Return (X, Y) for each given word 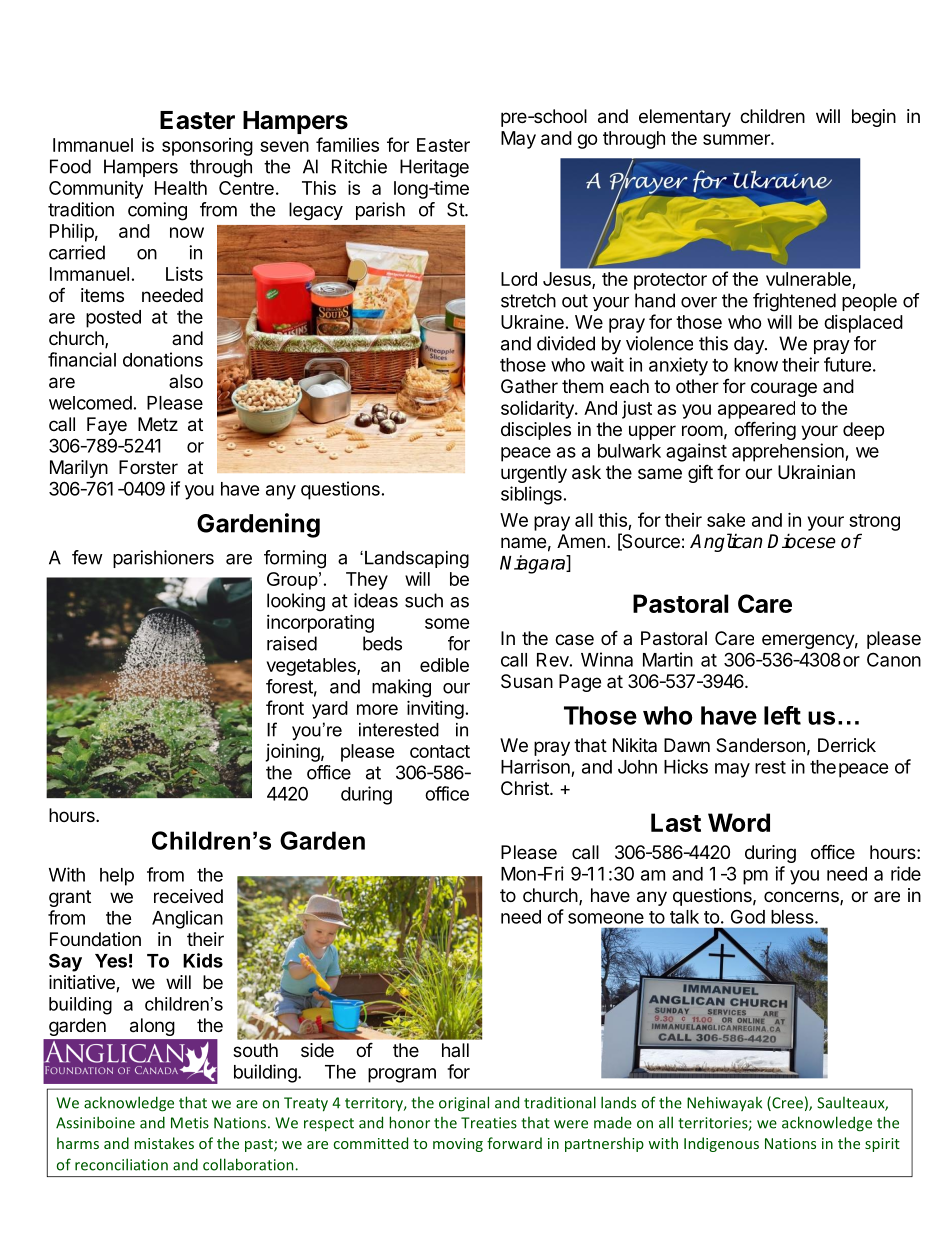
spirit (882, 1145)
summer (737, 139)
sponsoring (207, 147)
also (186, 381)
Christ (526, 788)
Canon (894, 659)
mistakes (164, 1143)
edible (444, 664)
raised (292, 643)
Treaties (489, 1123)
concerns (802, 898)
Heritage (434, 168)
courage (784, 389)
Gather (529, 386)
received (188, 896)
